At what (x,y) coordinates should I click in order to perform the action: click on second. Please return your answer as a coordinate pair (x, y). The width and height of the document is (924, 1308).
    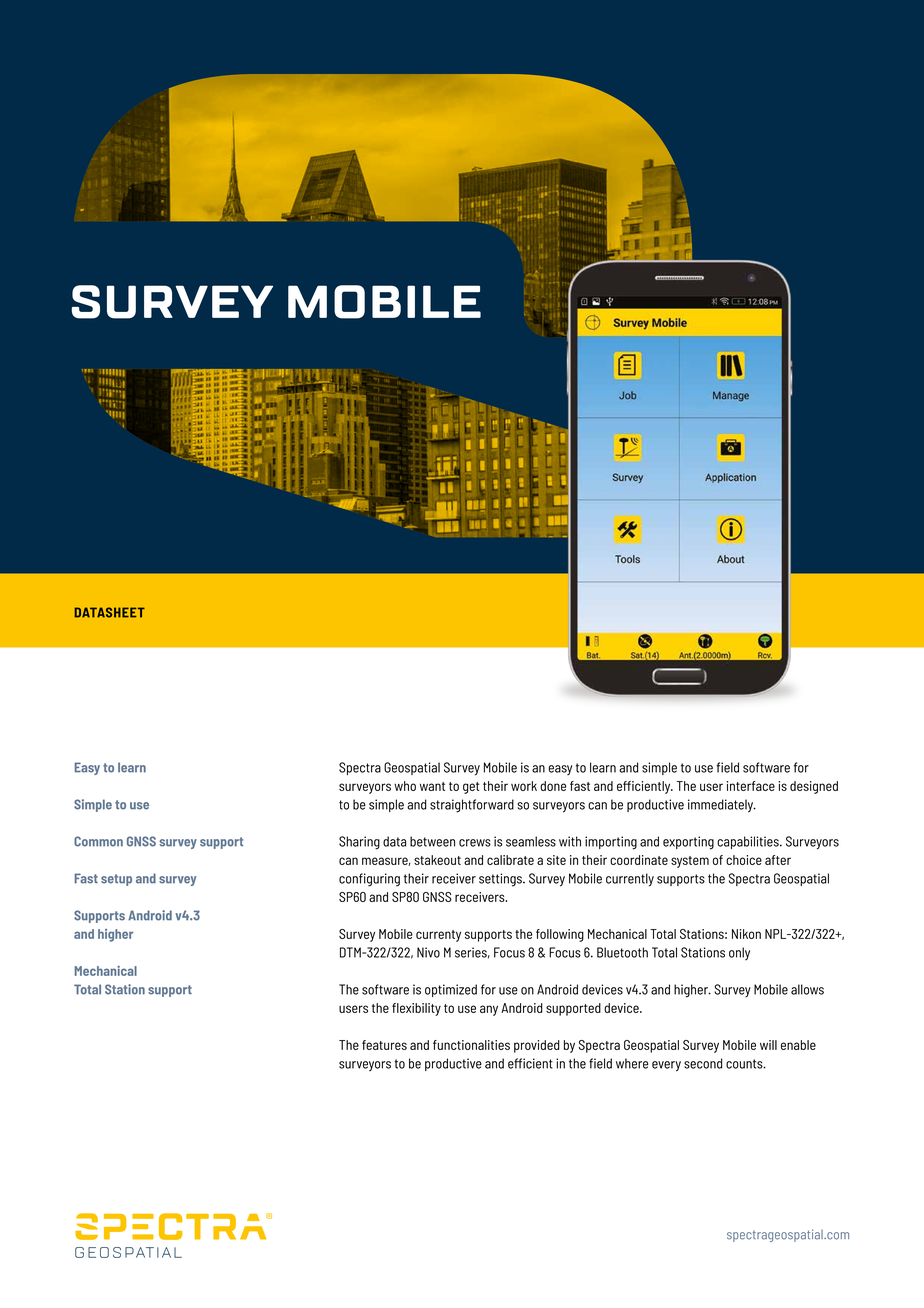
    Looking at the image, I should click on (703, 1063).
